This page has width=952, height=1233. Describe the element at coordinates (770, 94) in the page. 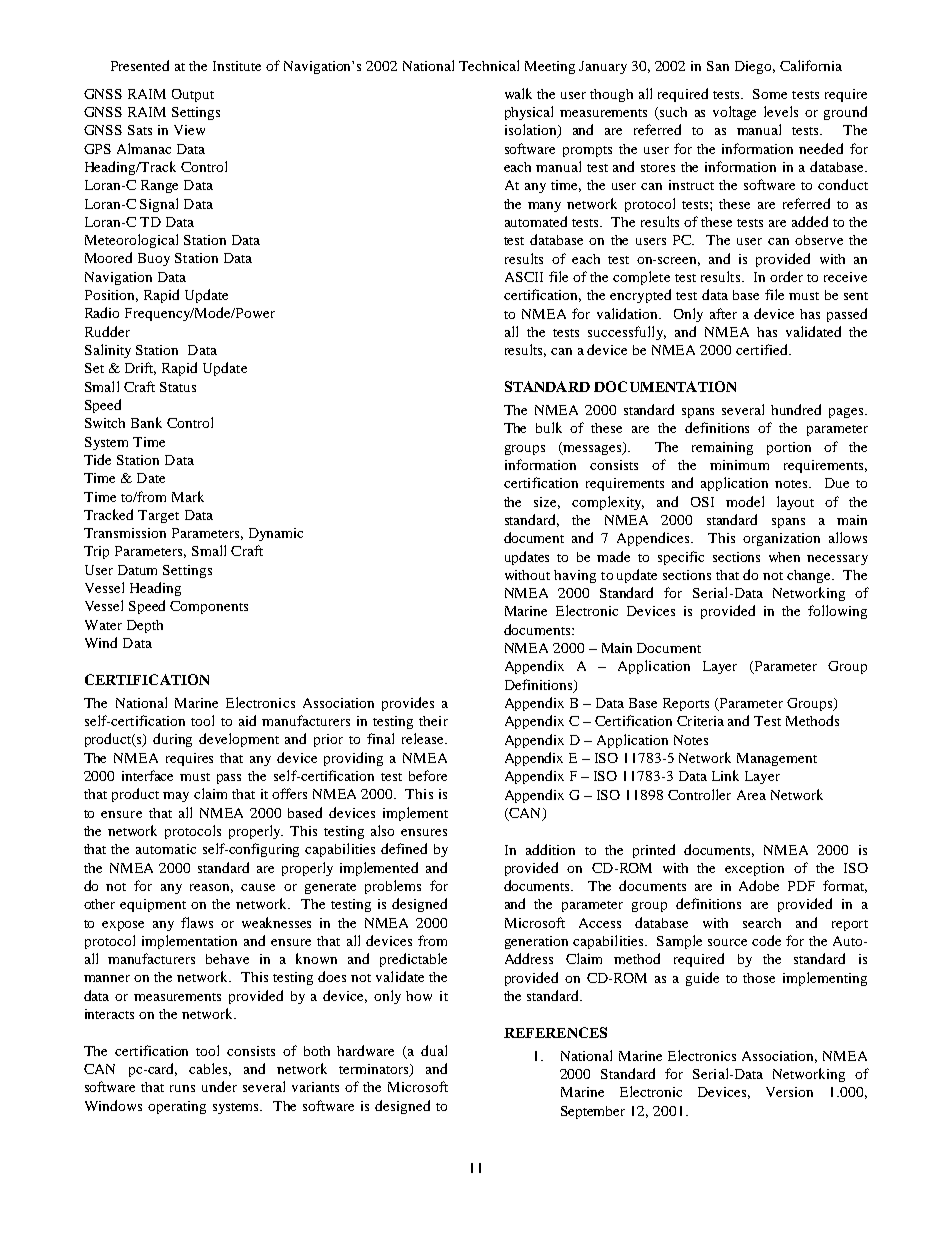

I see `Some` at that location.
